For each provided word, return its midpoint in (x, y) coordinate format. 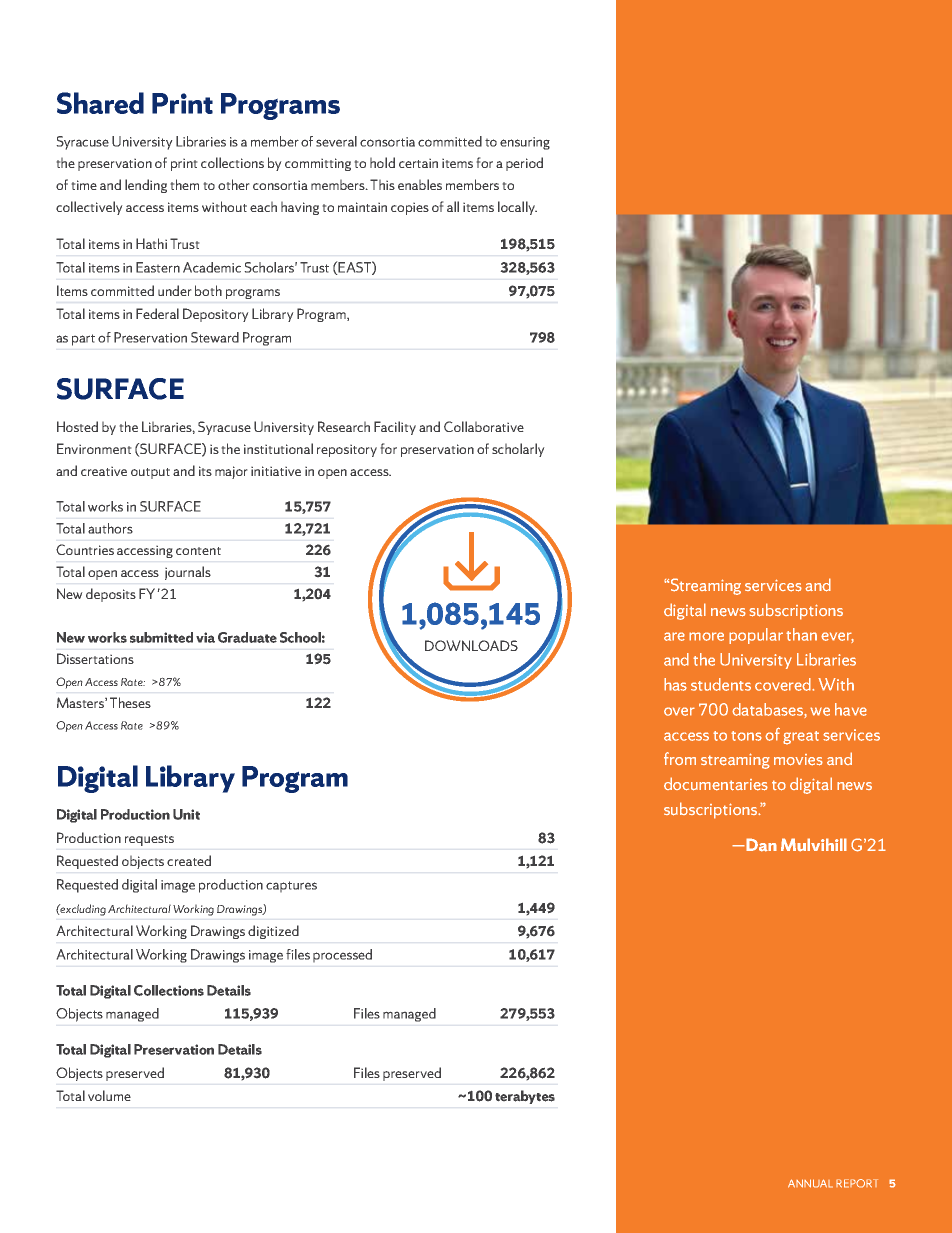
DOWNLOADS (471, 645)
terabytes (525, 1097)
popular (756, 636)
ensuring (525, 143)
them (185, 184)
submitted (161, 637)
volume (109, 1095)
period (524, 164)
